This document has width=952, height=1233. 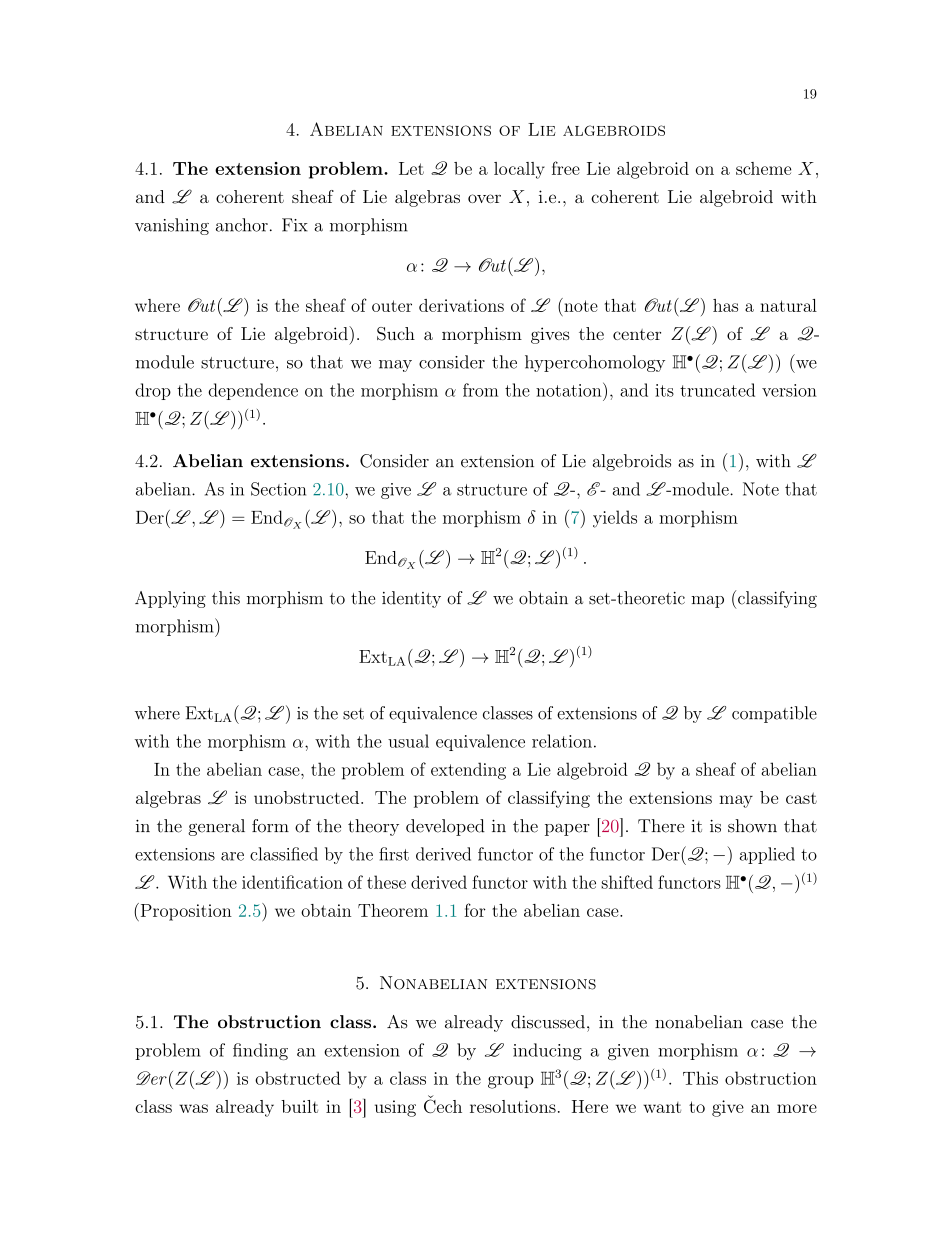 What do you see at coordinates (172, 226) in the document?
I see `vanishing` at bounding box center [172, 226].
